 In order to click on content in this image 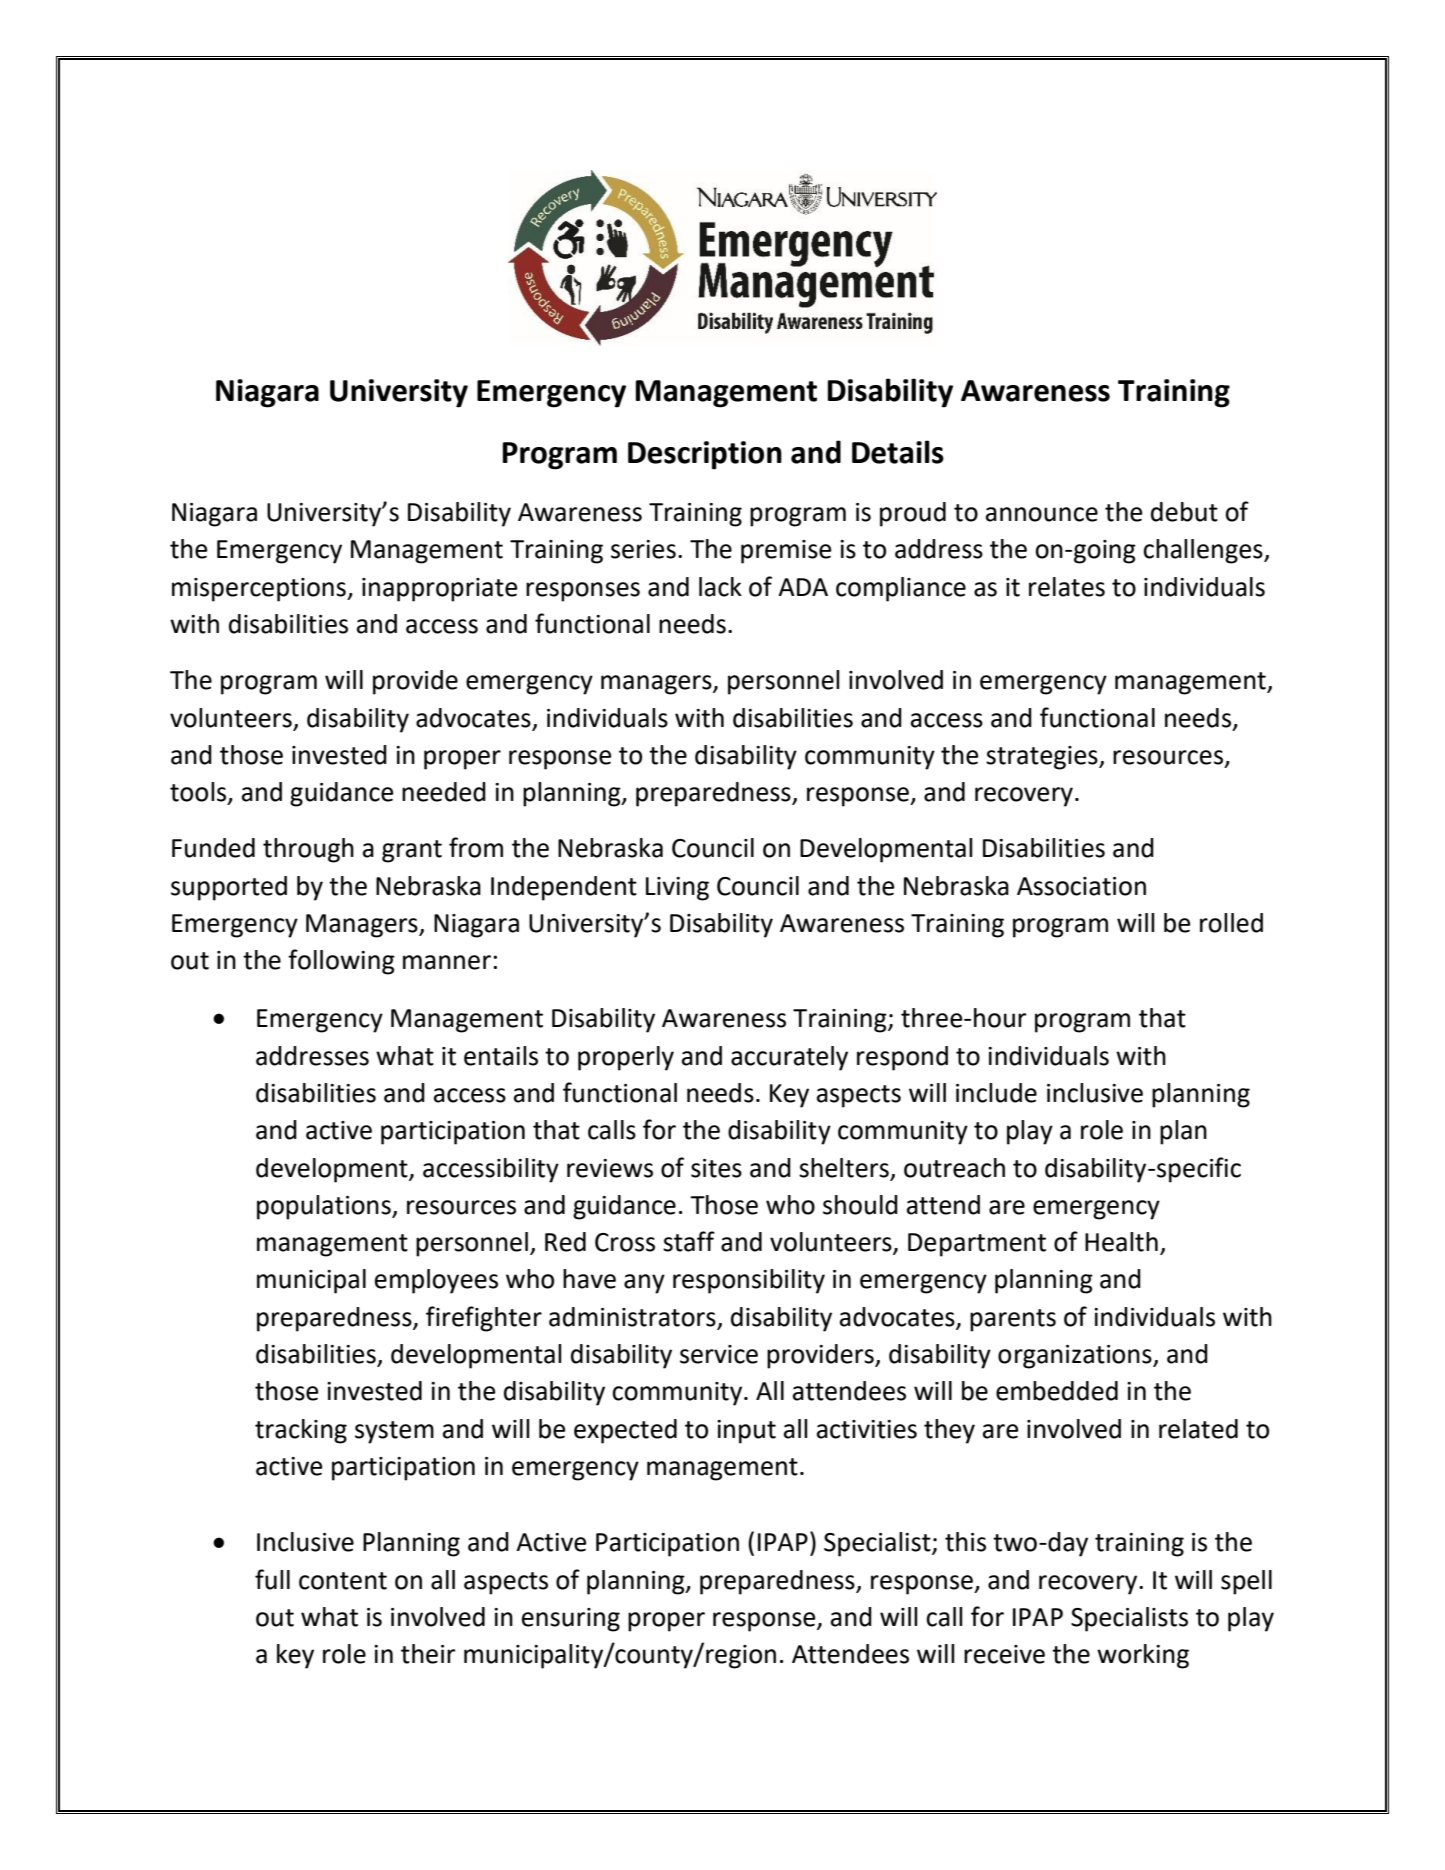, I will do `click(343, 1581)`.
